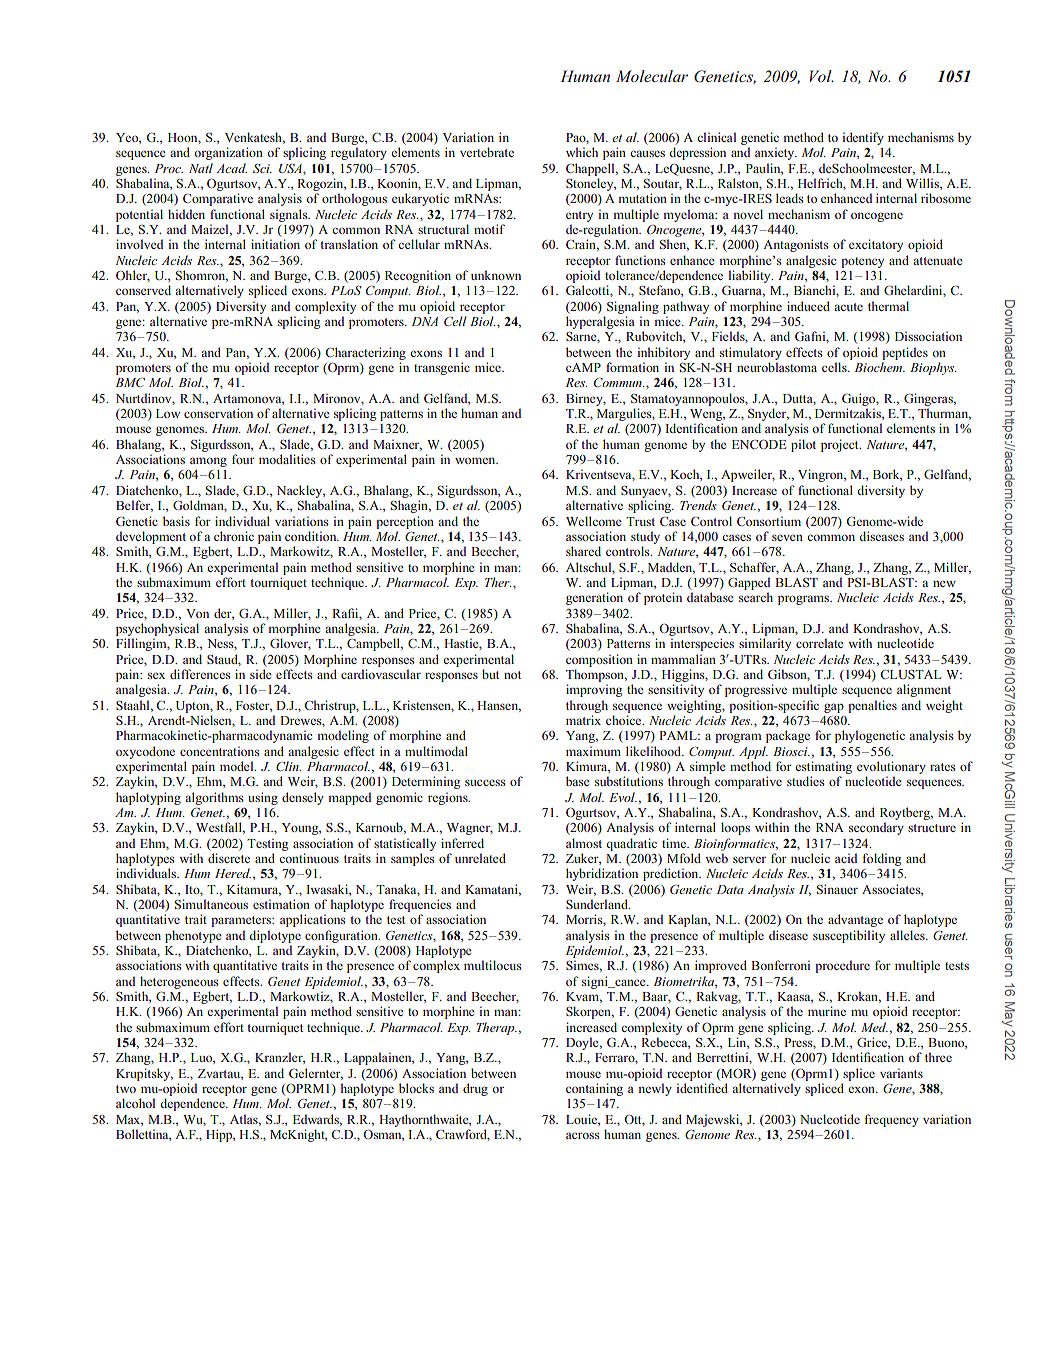 This screenshot has height=1360, width=1043. I want to click on four, so click(243, 459).
